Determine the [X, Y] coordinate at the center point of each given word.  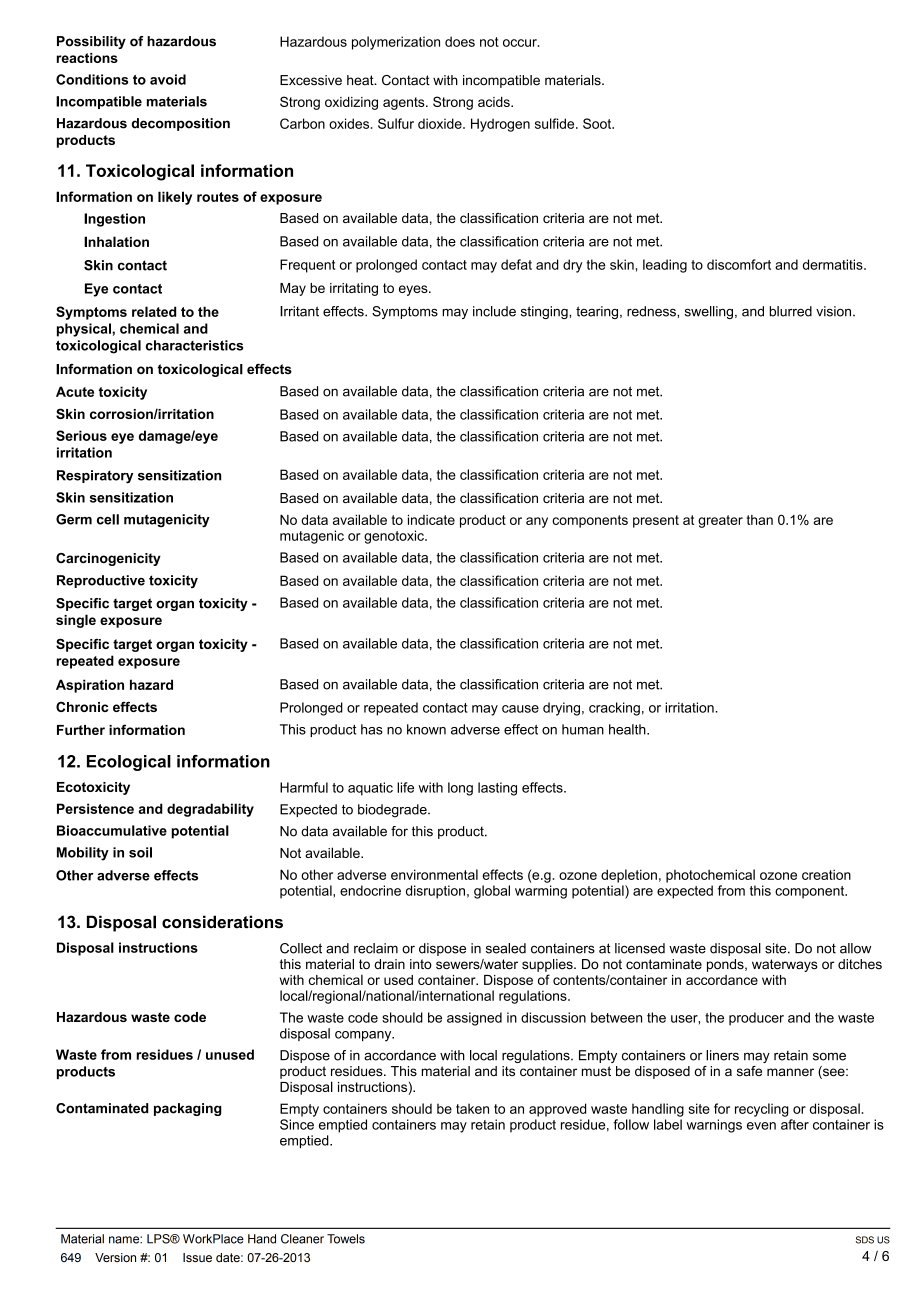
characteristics [194, 345]
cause [520, 709]
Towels [346, 1239]
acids [495, 102]
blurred [791, 311]
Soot [598, 123]
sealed [506, 948]
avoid [168, 79]
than [760, 520]
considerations [222, 922]
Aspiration [90, 686]
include [494, 311]
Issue [197, 1257]
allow [855, 948]
